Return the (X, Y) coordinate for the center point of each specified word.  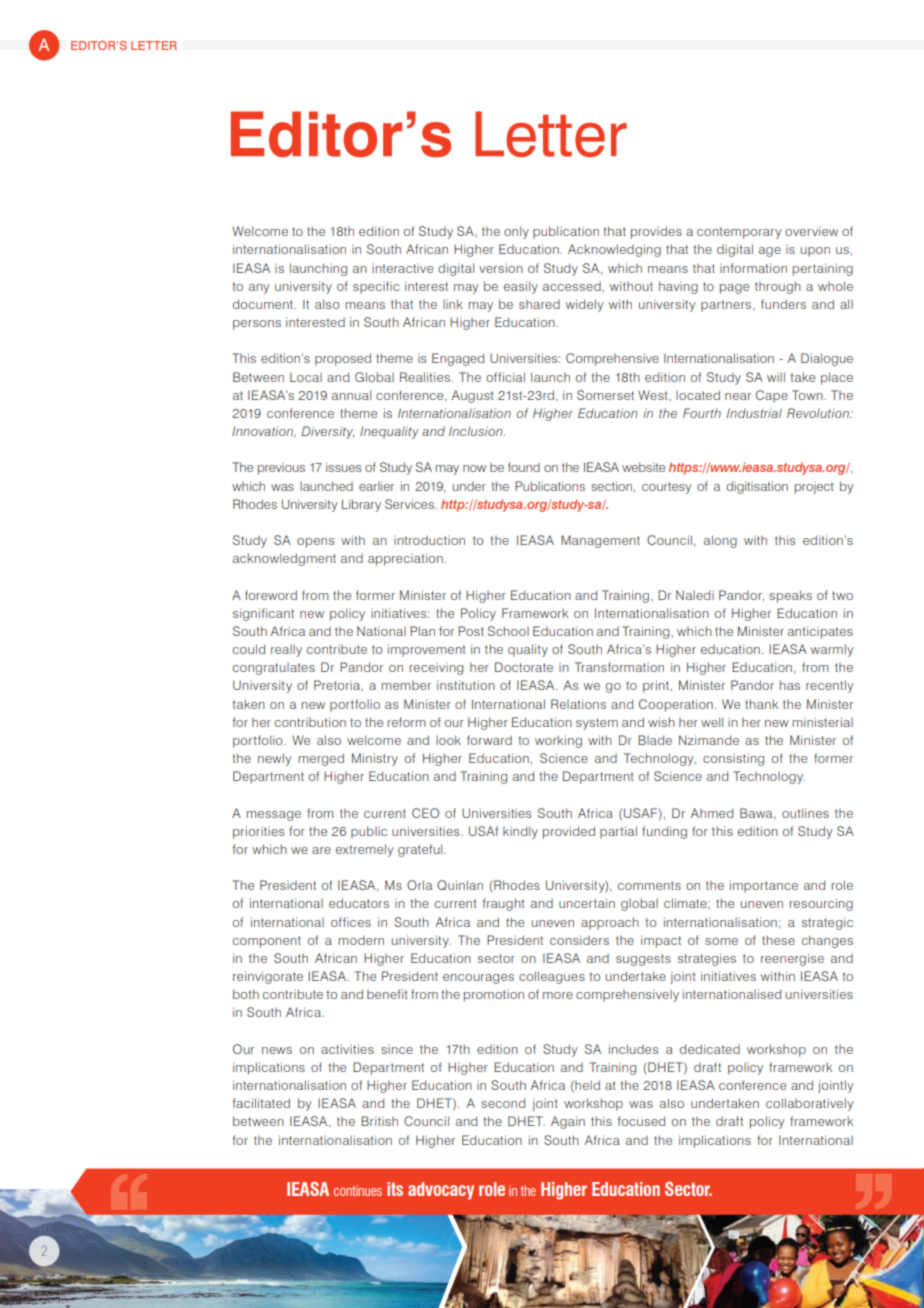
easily (521, 287)
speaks (790, 596)
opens (315, 543)
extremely (364, 850)
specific (376, 287)
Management (600, 541)
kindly (520, 832)
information (753, 268)
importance (764, 886)
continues (358, 1190)
